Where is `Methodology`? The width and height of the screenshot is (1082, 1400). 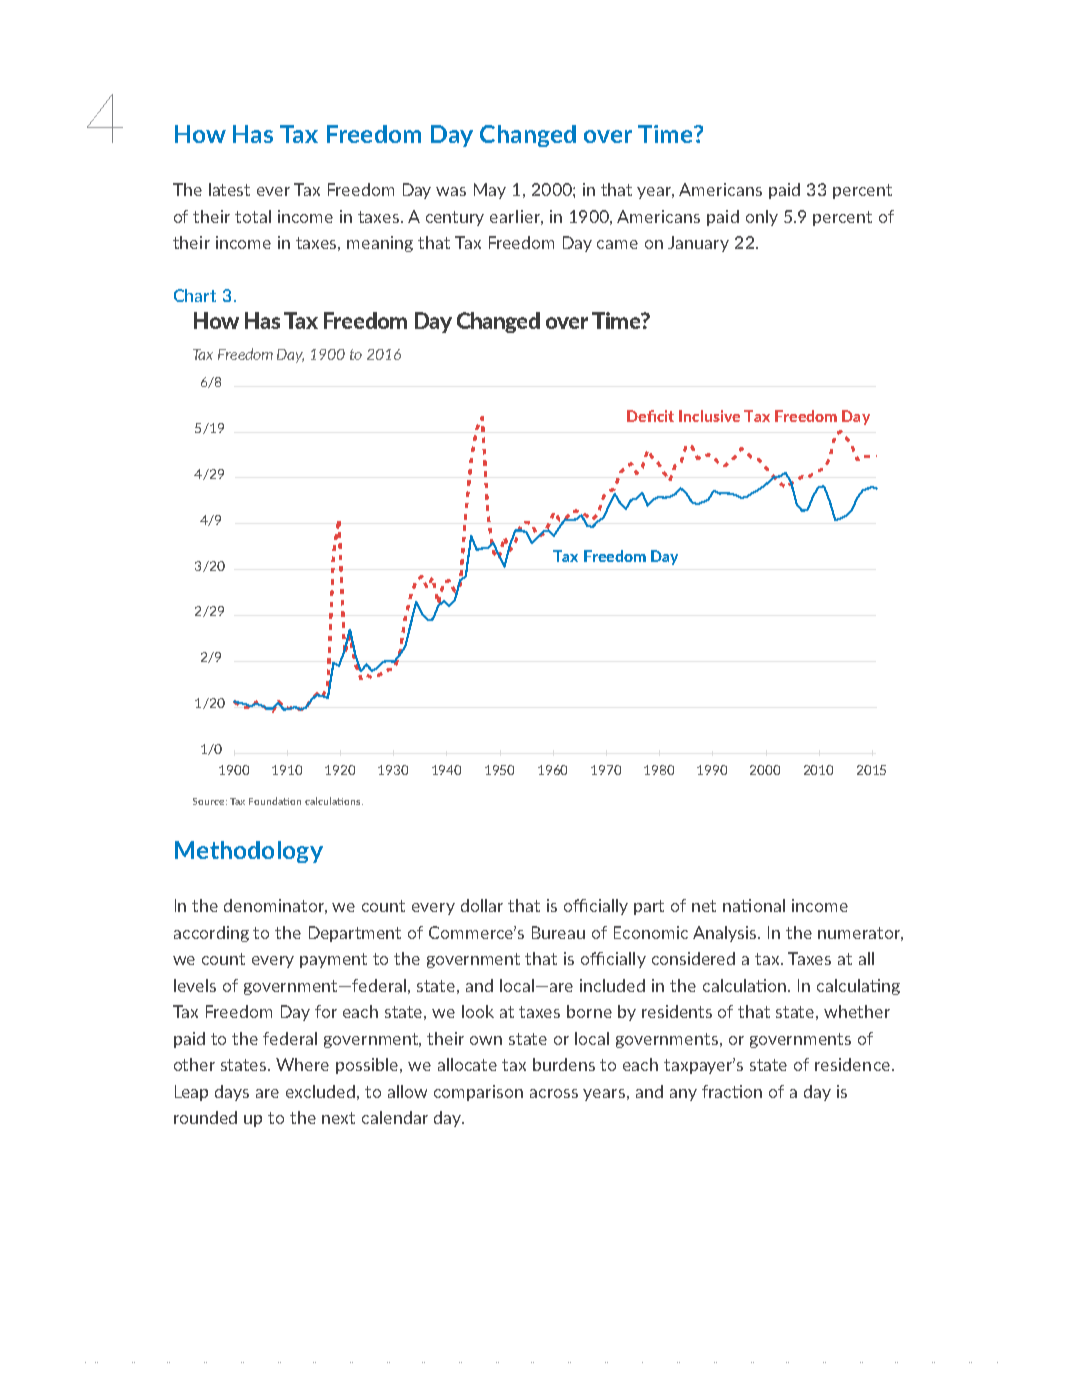
Methodology is located at coordinates (249, 852).
